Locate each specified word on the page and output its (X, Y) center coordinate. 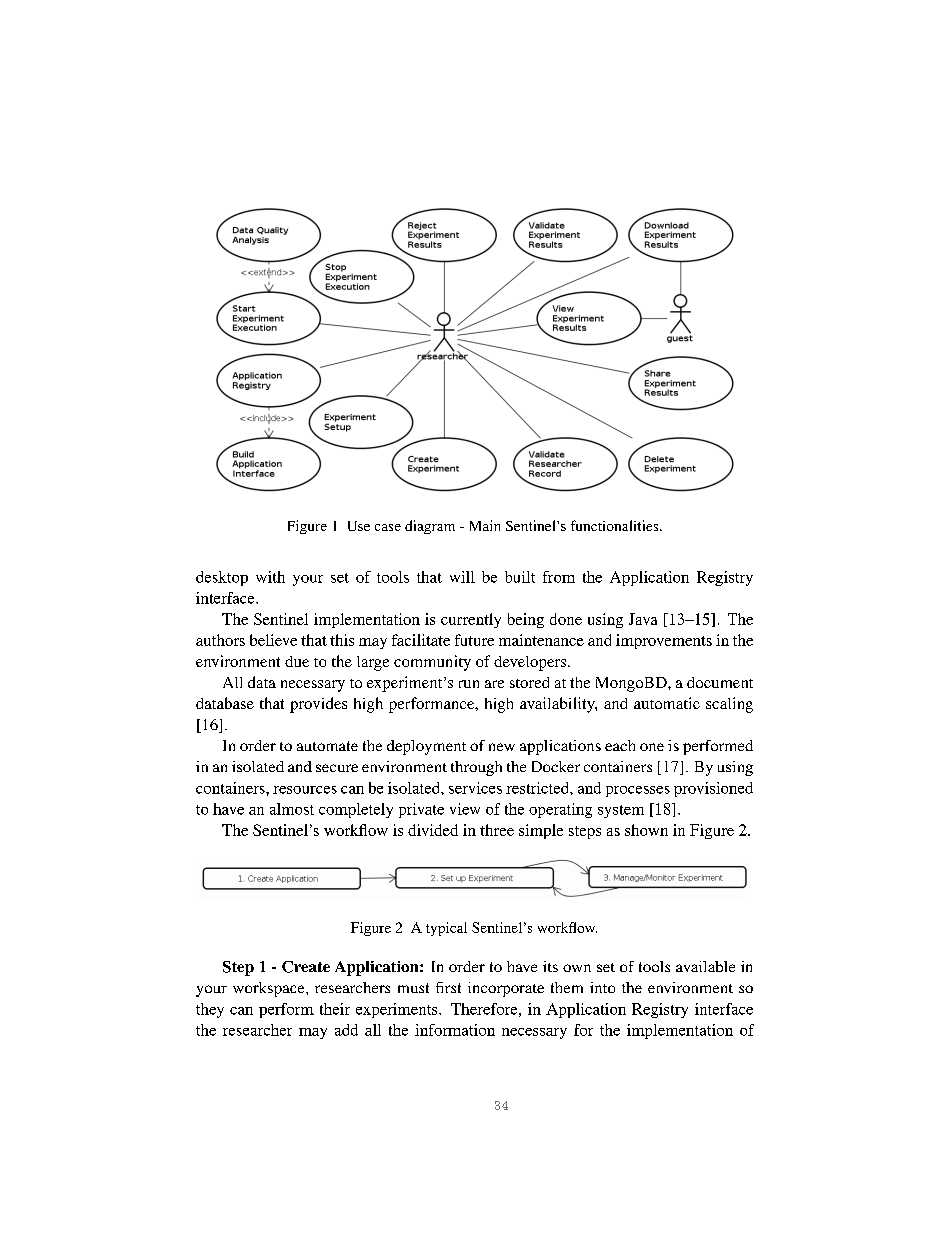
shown (646, 830)
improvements (664, 641)
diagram (430, 527)
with (270, 577)
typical (446, 929)
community (432, 663)
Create (306, 967)
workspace (270, 989)
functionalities (616, 525)
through (476, 768)
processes (638, 791)
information (455, 1030)
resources (305, 790)
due (297, 661)
